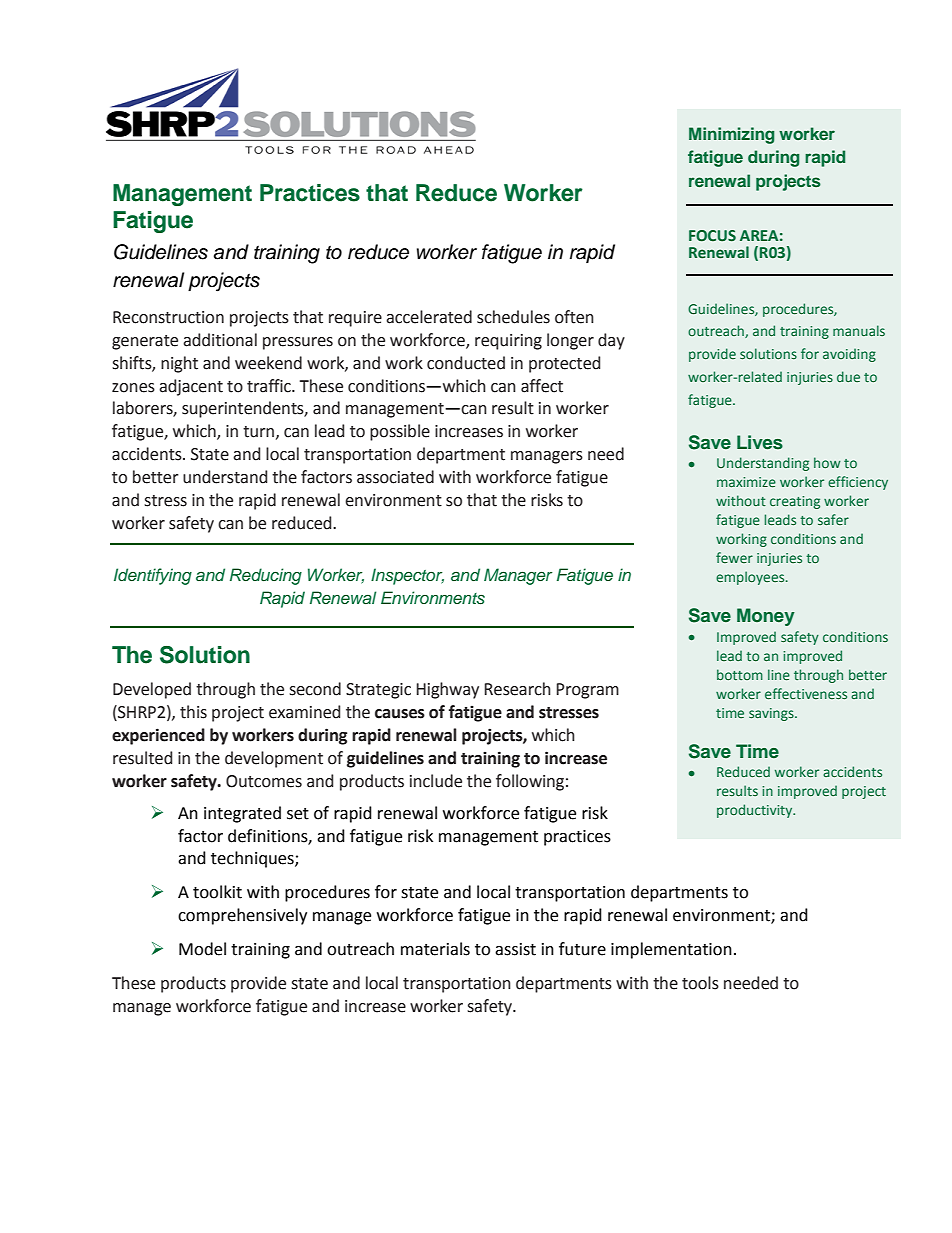  What do you see at coordinates (731, 135) in the screenshot?
I see `Minimizing` at bounding box center [731, 135].
